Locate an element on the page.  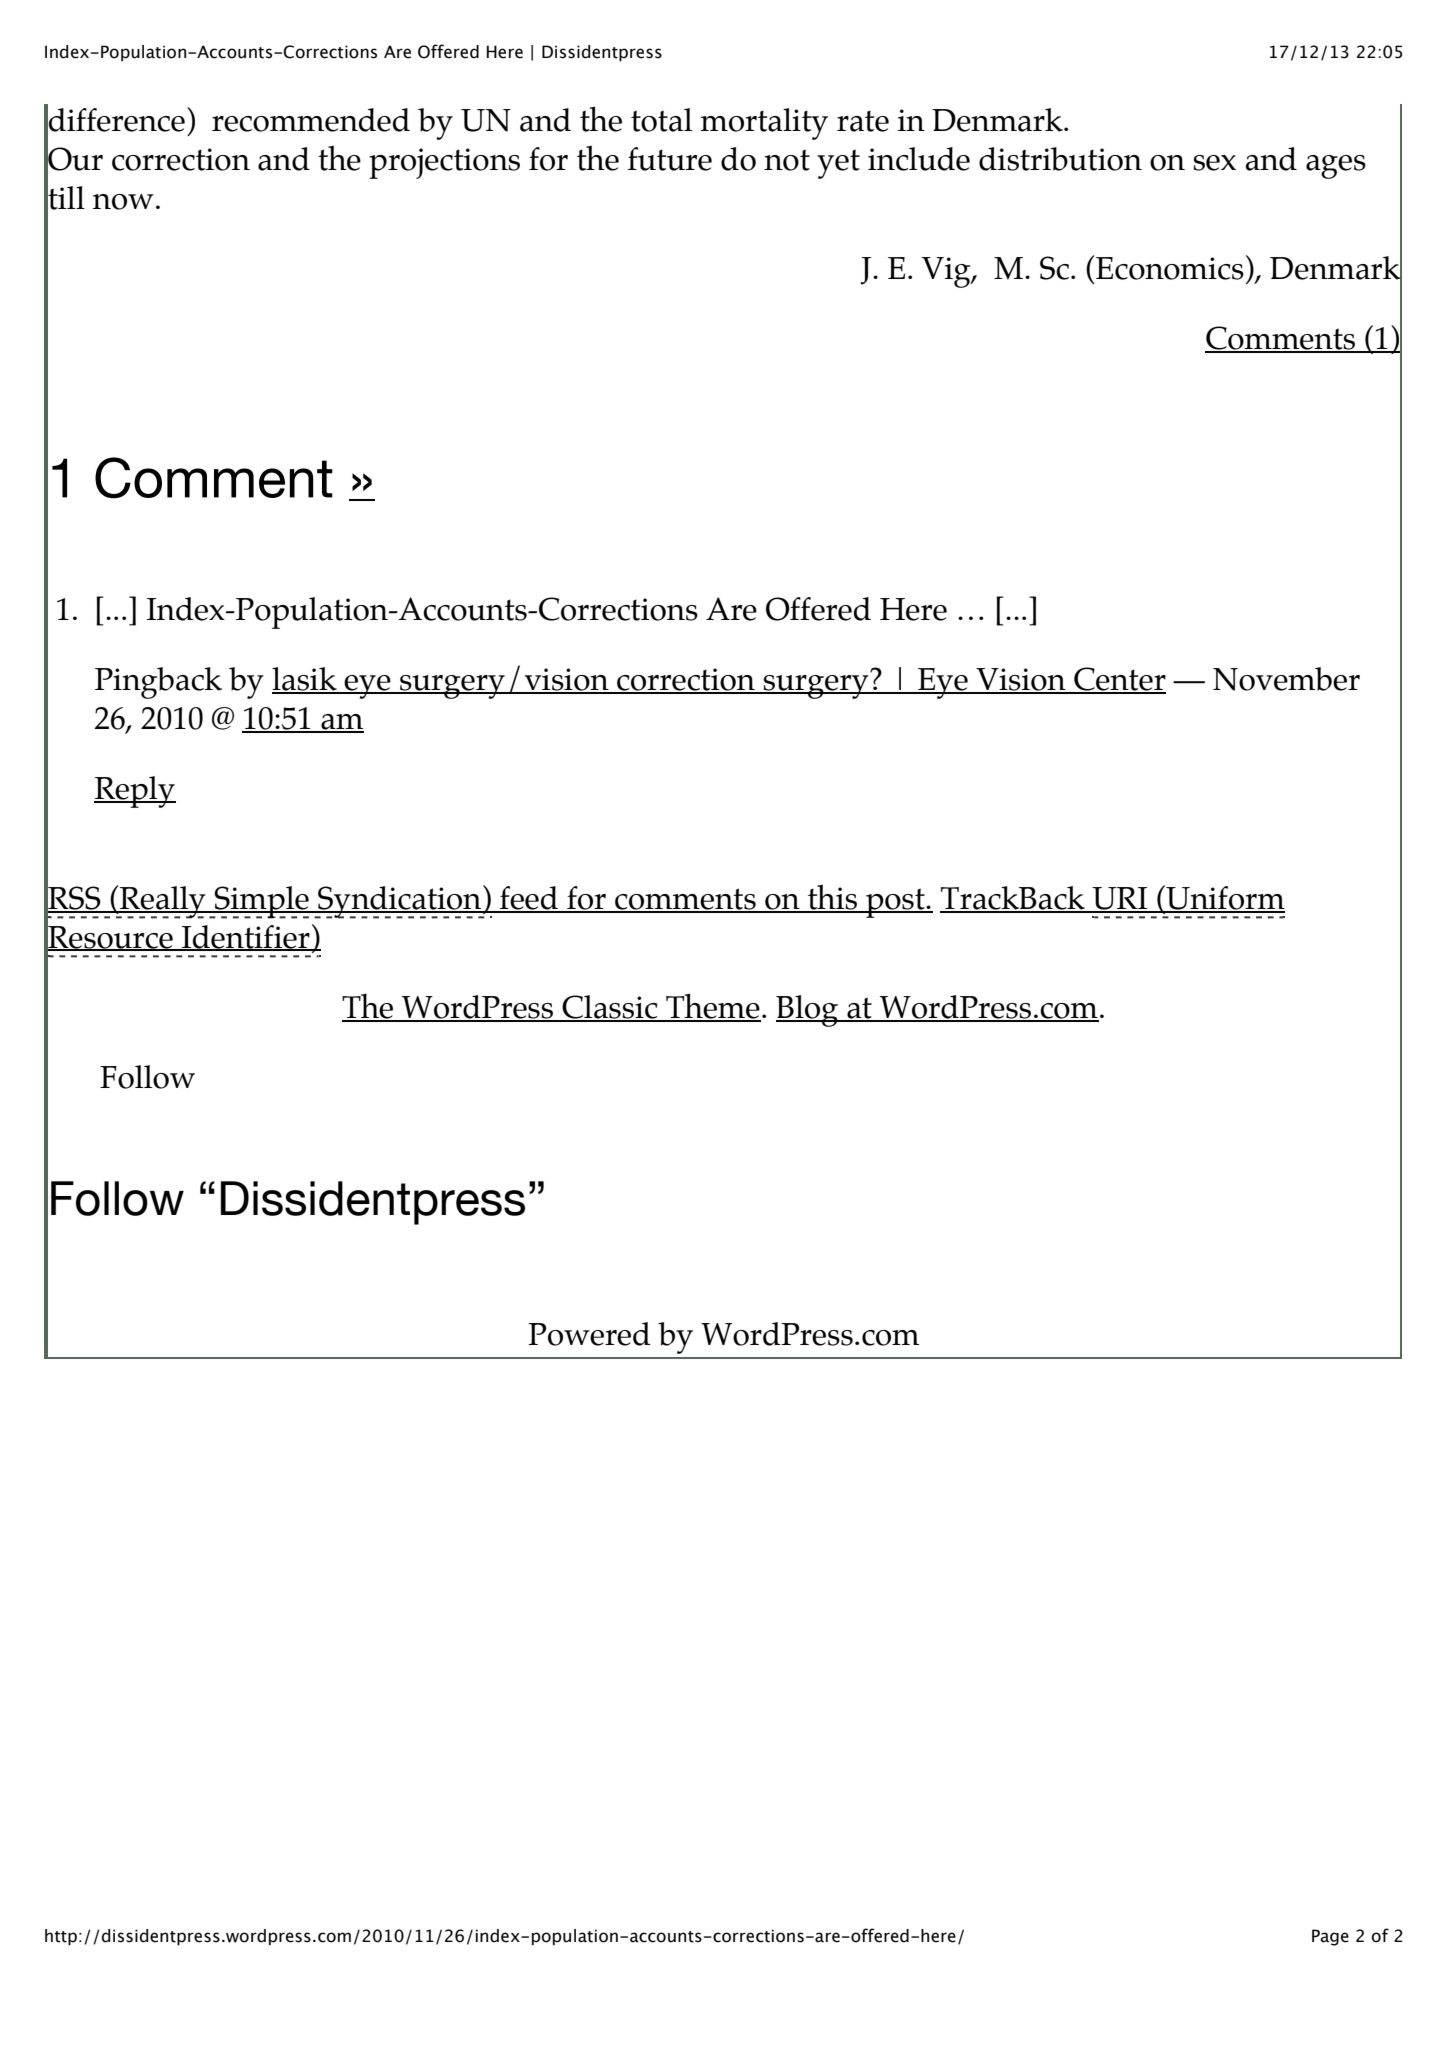
Blog is located at coordinates (808, 1011).
